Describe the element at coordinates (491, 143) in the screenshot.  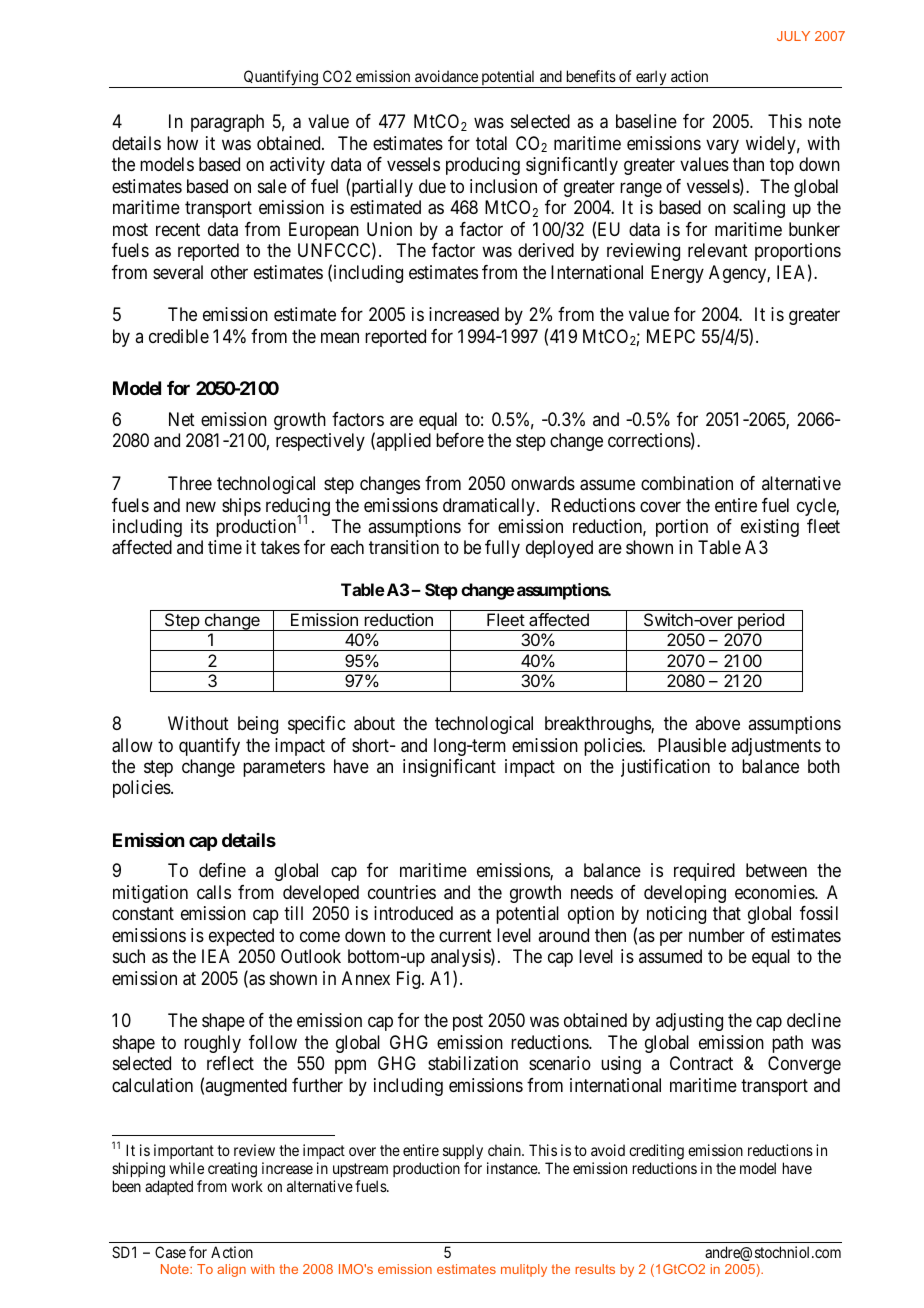
I see `total` at that location.
